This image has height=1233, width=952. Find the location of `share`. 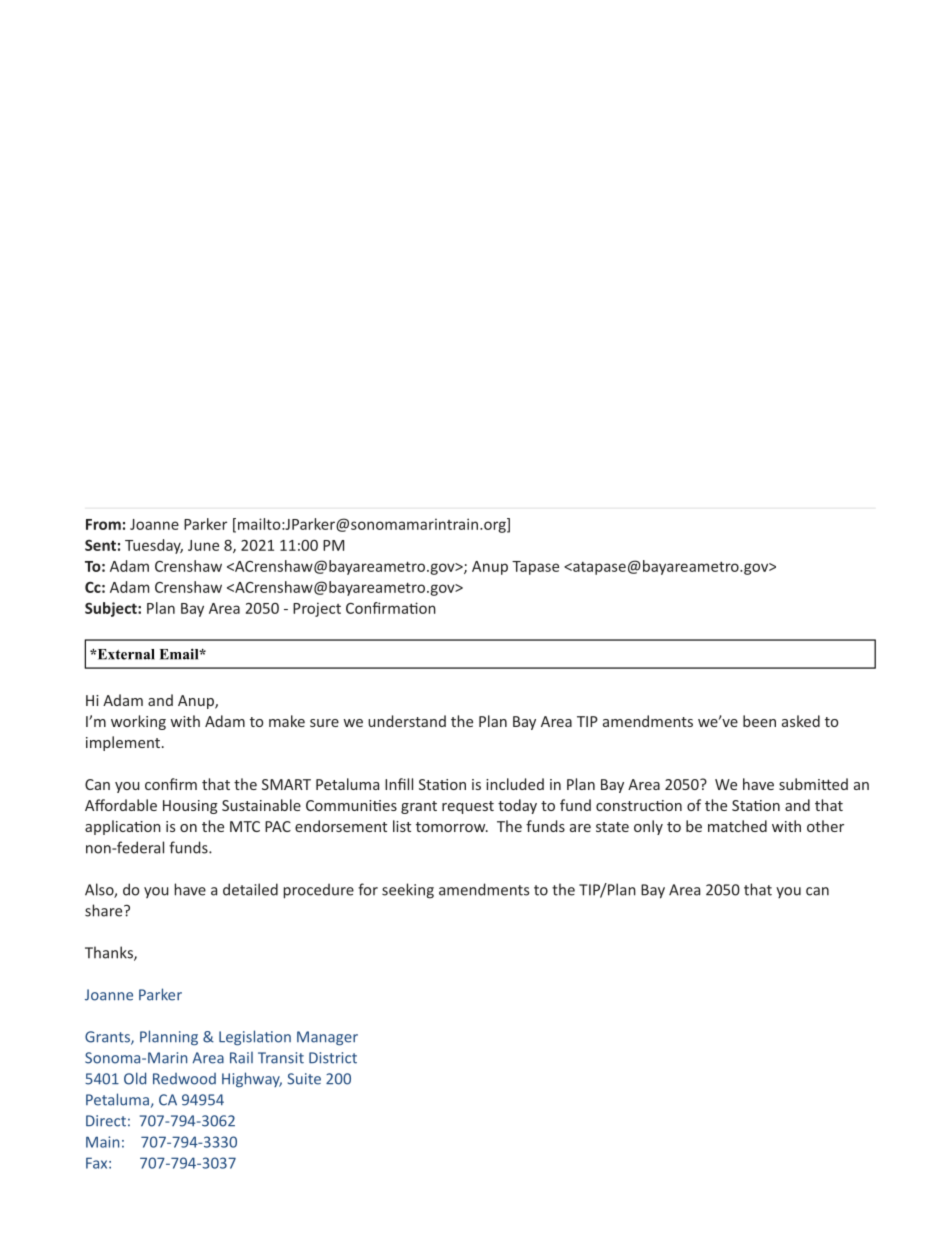

share is located at coordinates (105, 910).
